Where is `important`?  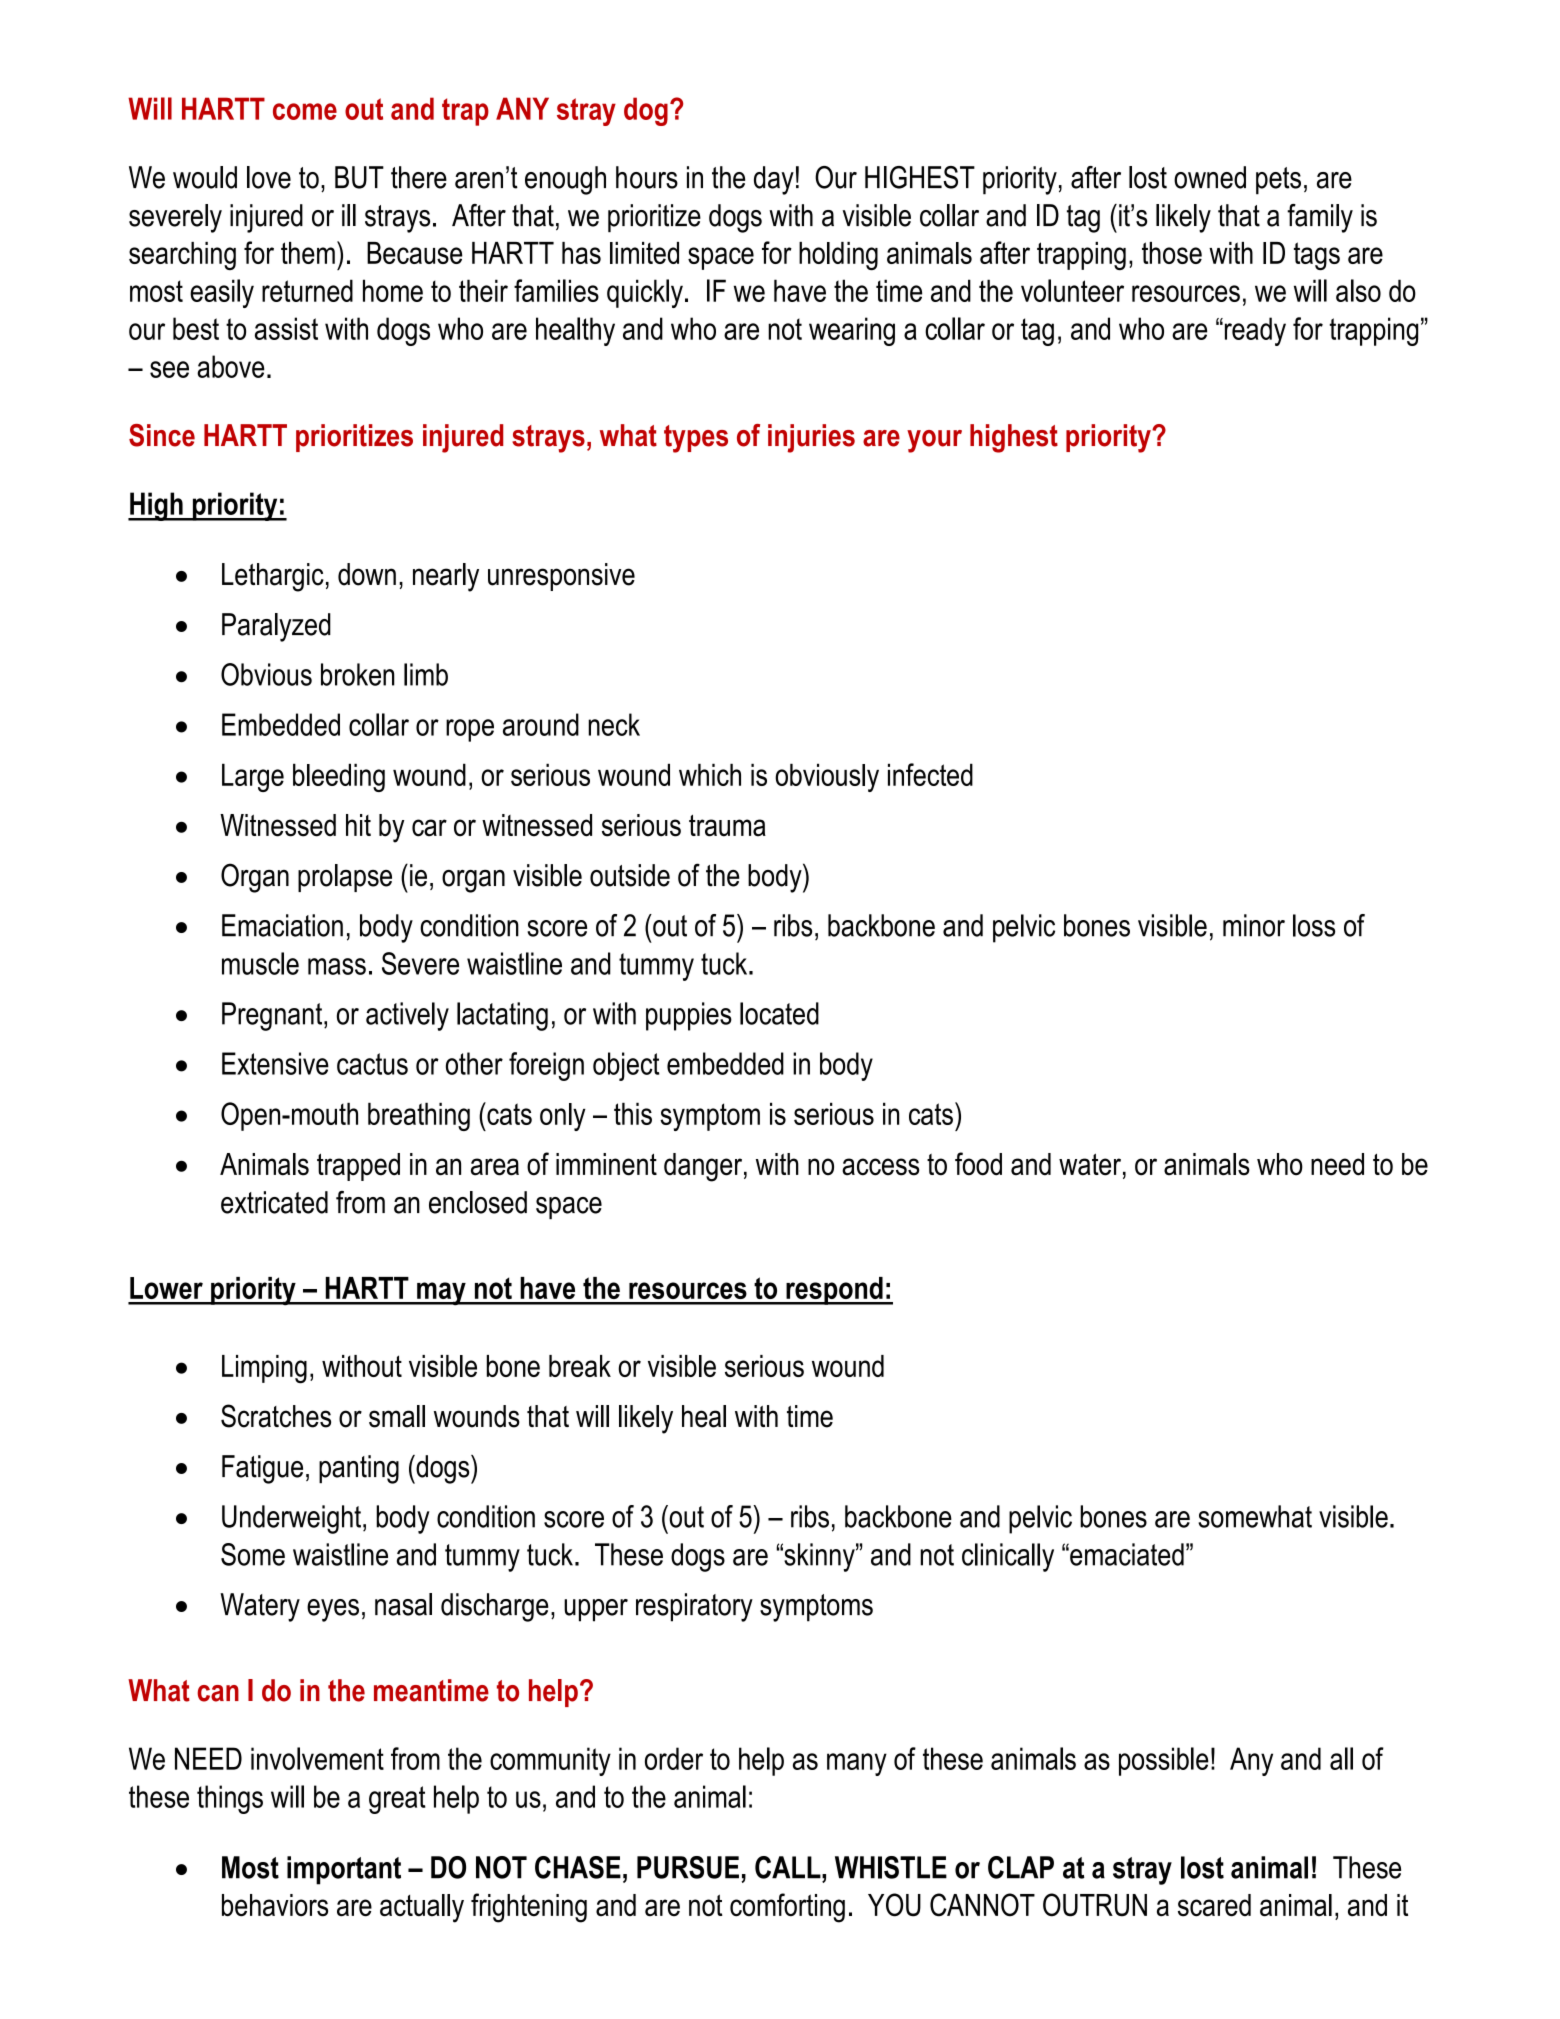 important is located at coordinates (344, 1870).
